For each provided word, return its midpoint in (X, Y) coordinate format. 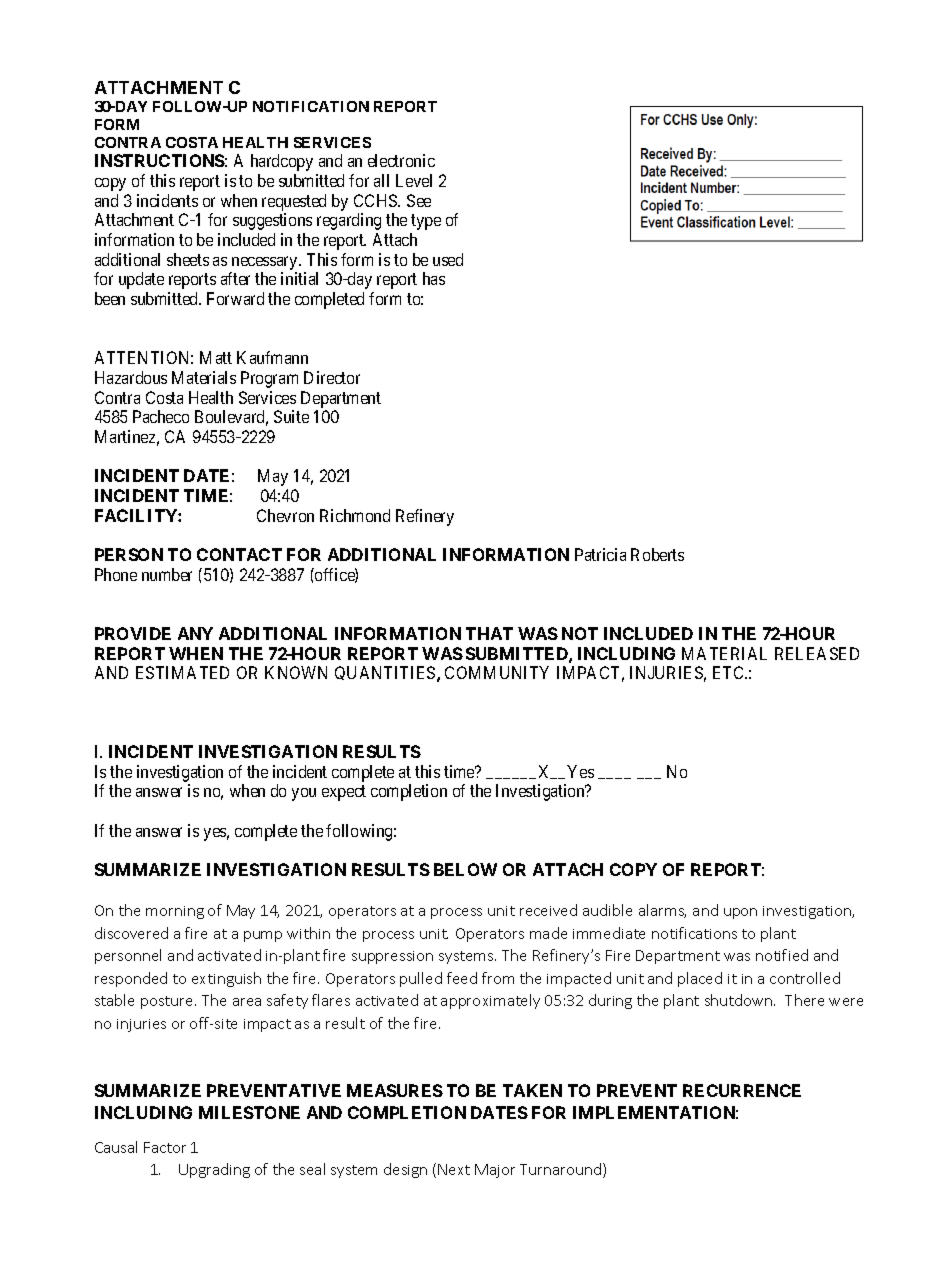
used (448, 259)
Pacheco (161, 416)
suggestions (272, 221)
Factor (165, 1147)
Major (495, 1171)
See (419, 200)
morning (175, 912)
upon (740, 913)
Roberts (657, 554)
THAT (489, 633)
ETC (730, 672)
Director (332, 377)
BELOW (465, 869)
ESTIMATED (182, 672)
